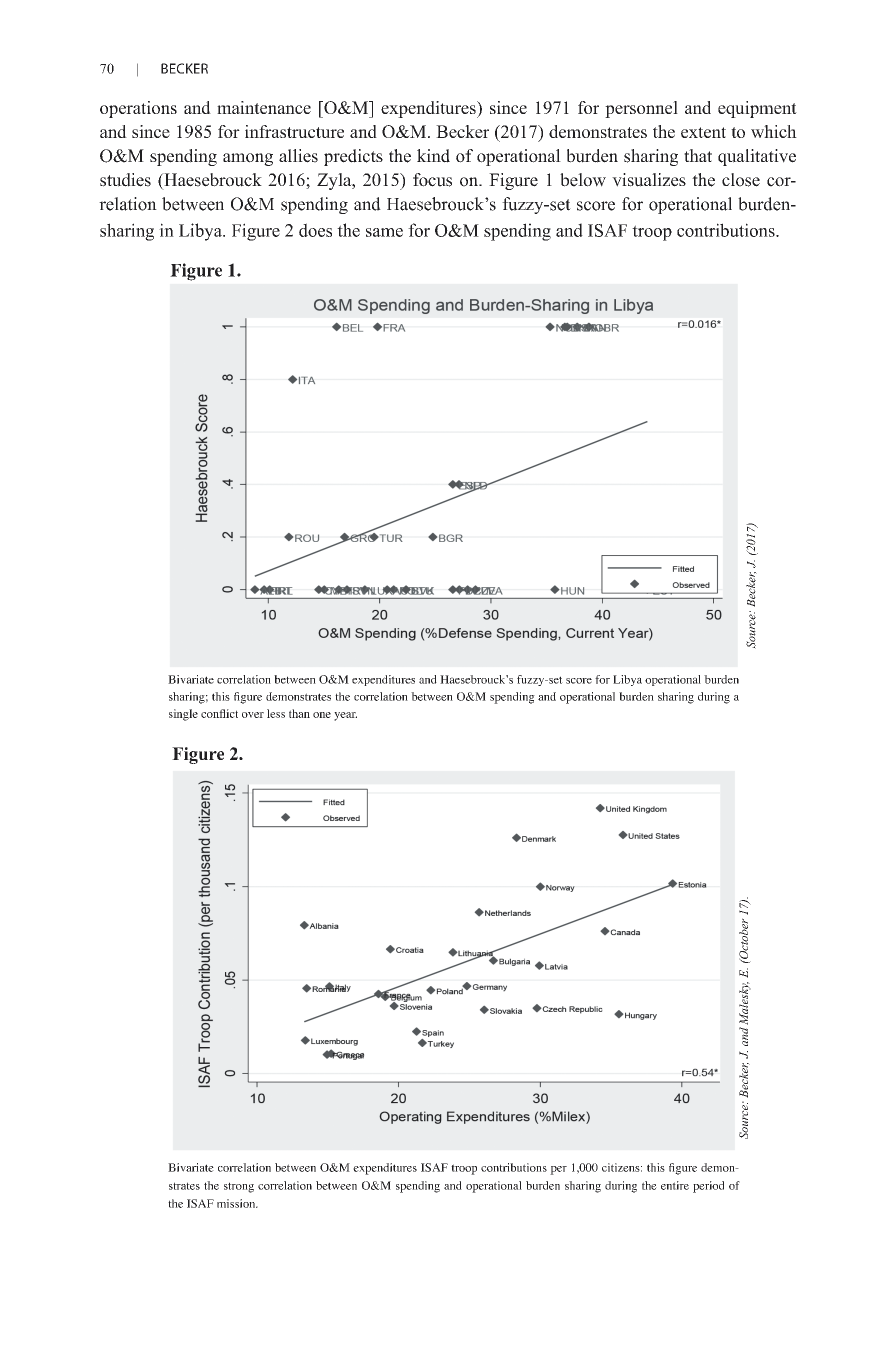 This screenshot has height=1345, width=896. Describe the element at coordinates (703, 132) in the screenshot. I see `extent` at that location.
